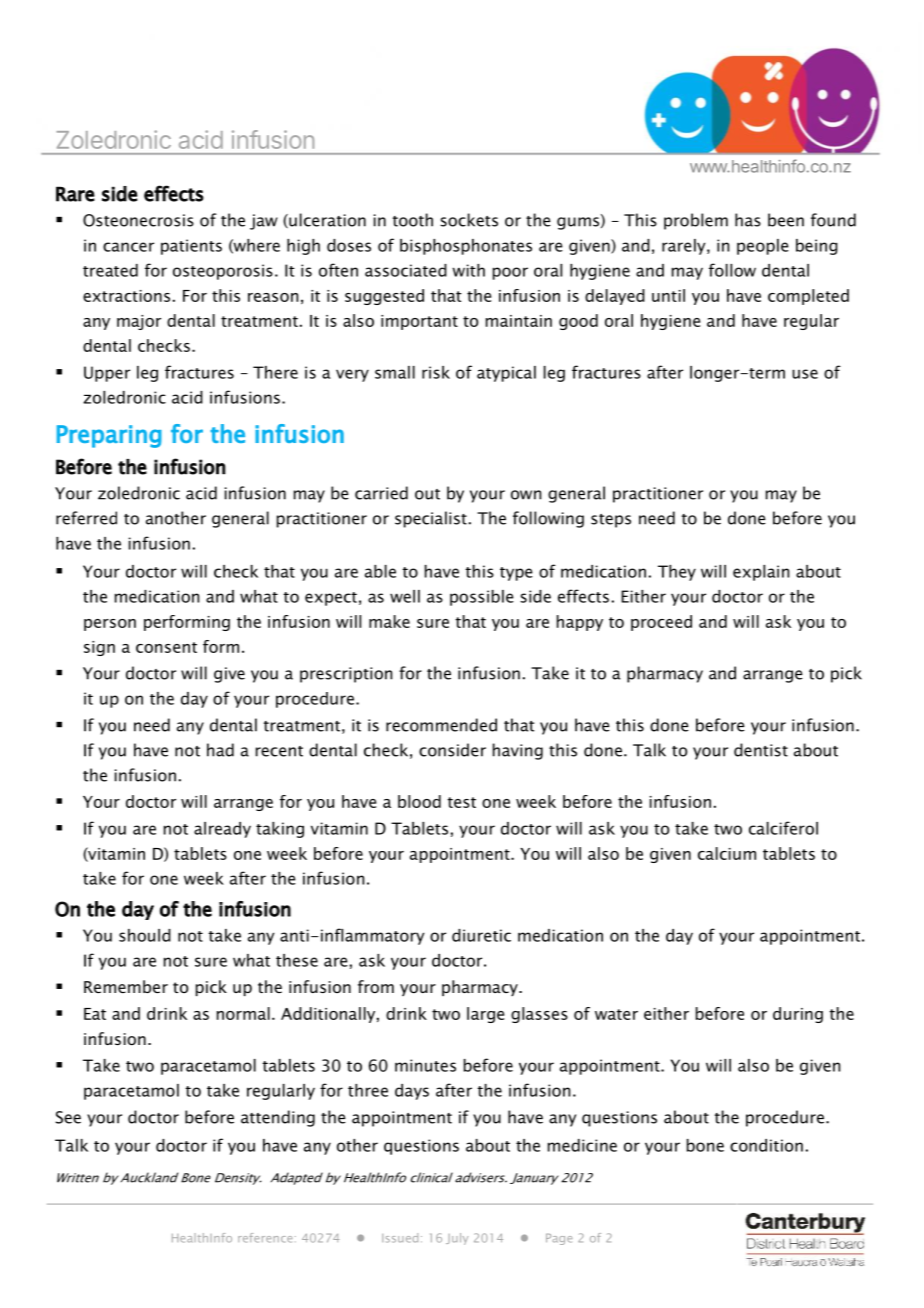  I want to click on condition, so click(766, 1145).
